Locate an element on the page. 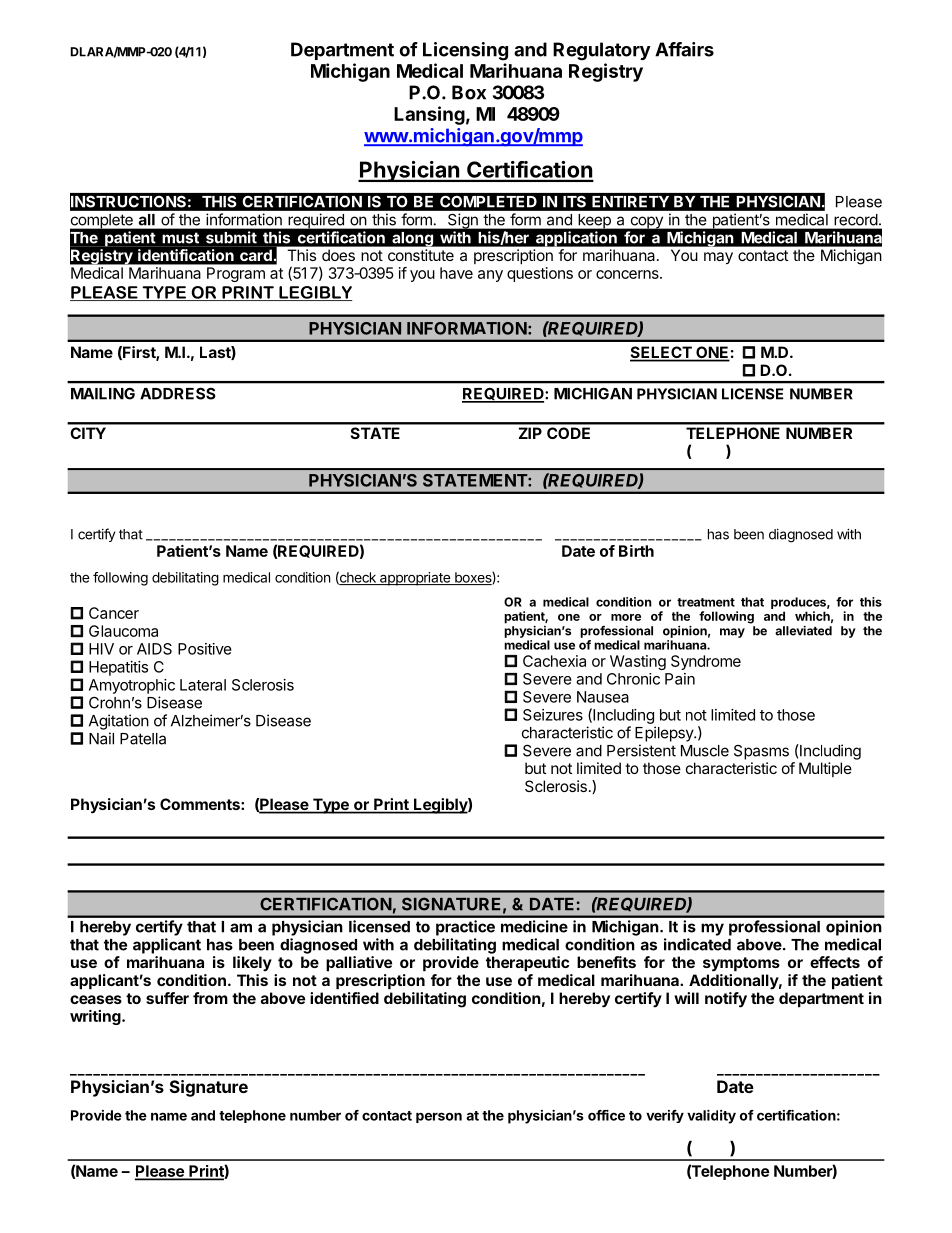 The height and width of the page is (1233, 952). Syndrome is located at coordinates (706, 662).
